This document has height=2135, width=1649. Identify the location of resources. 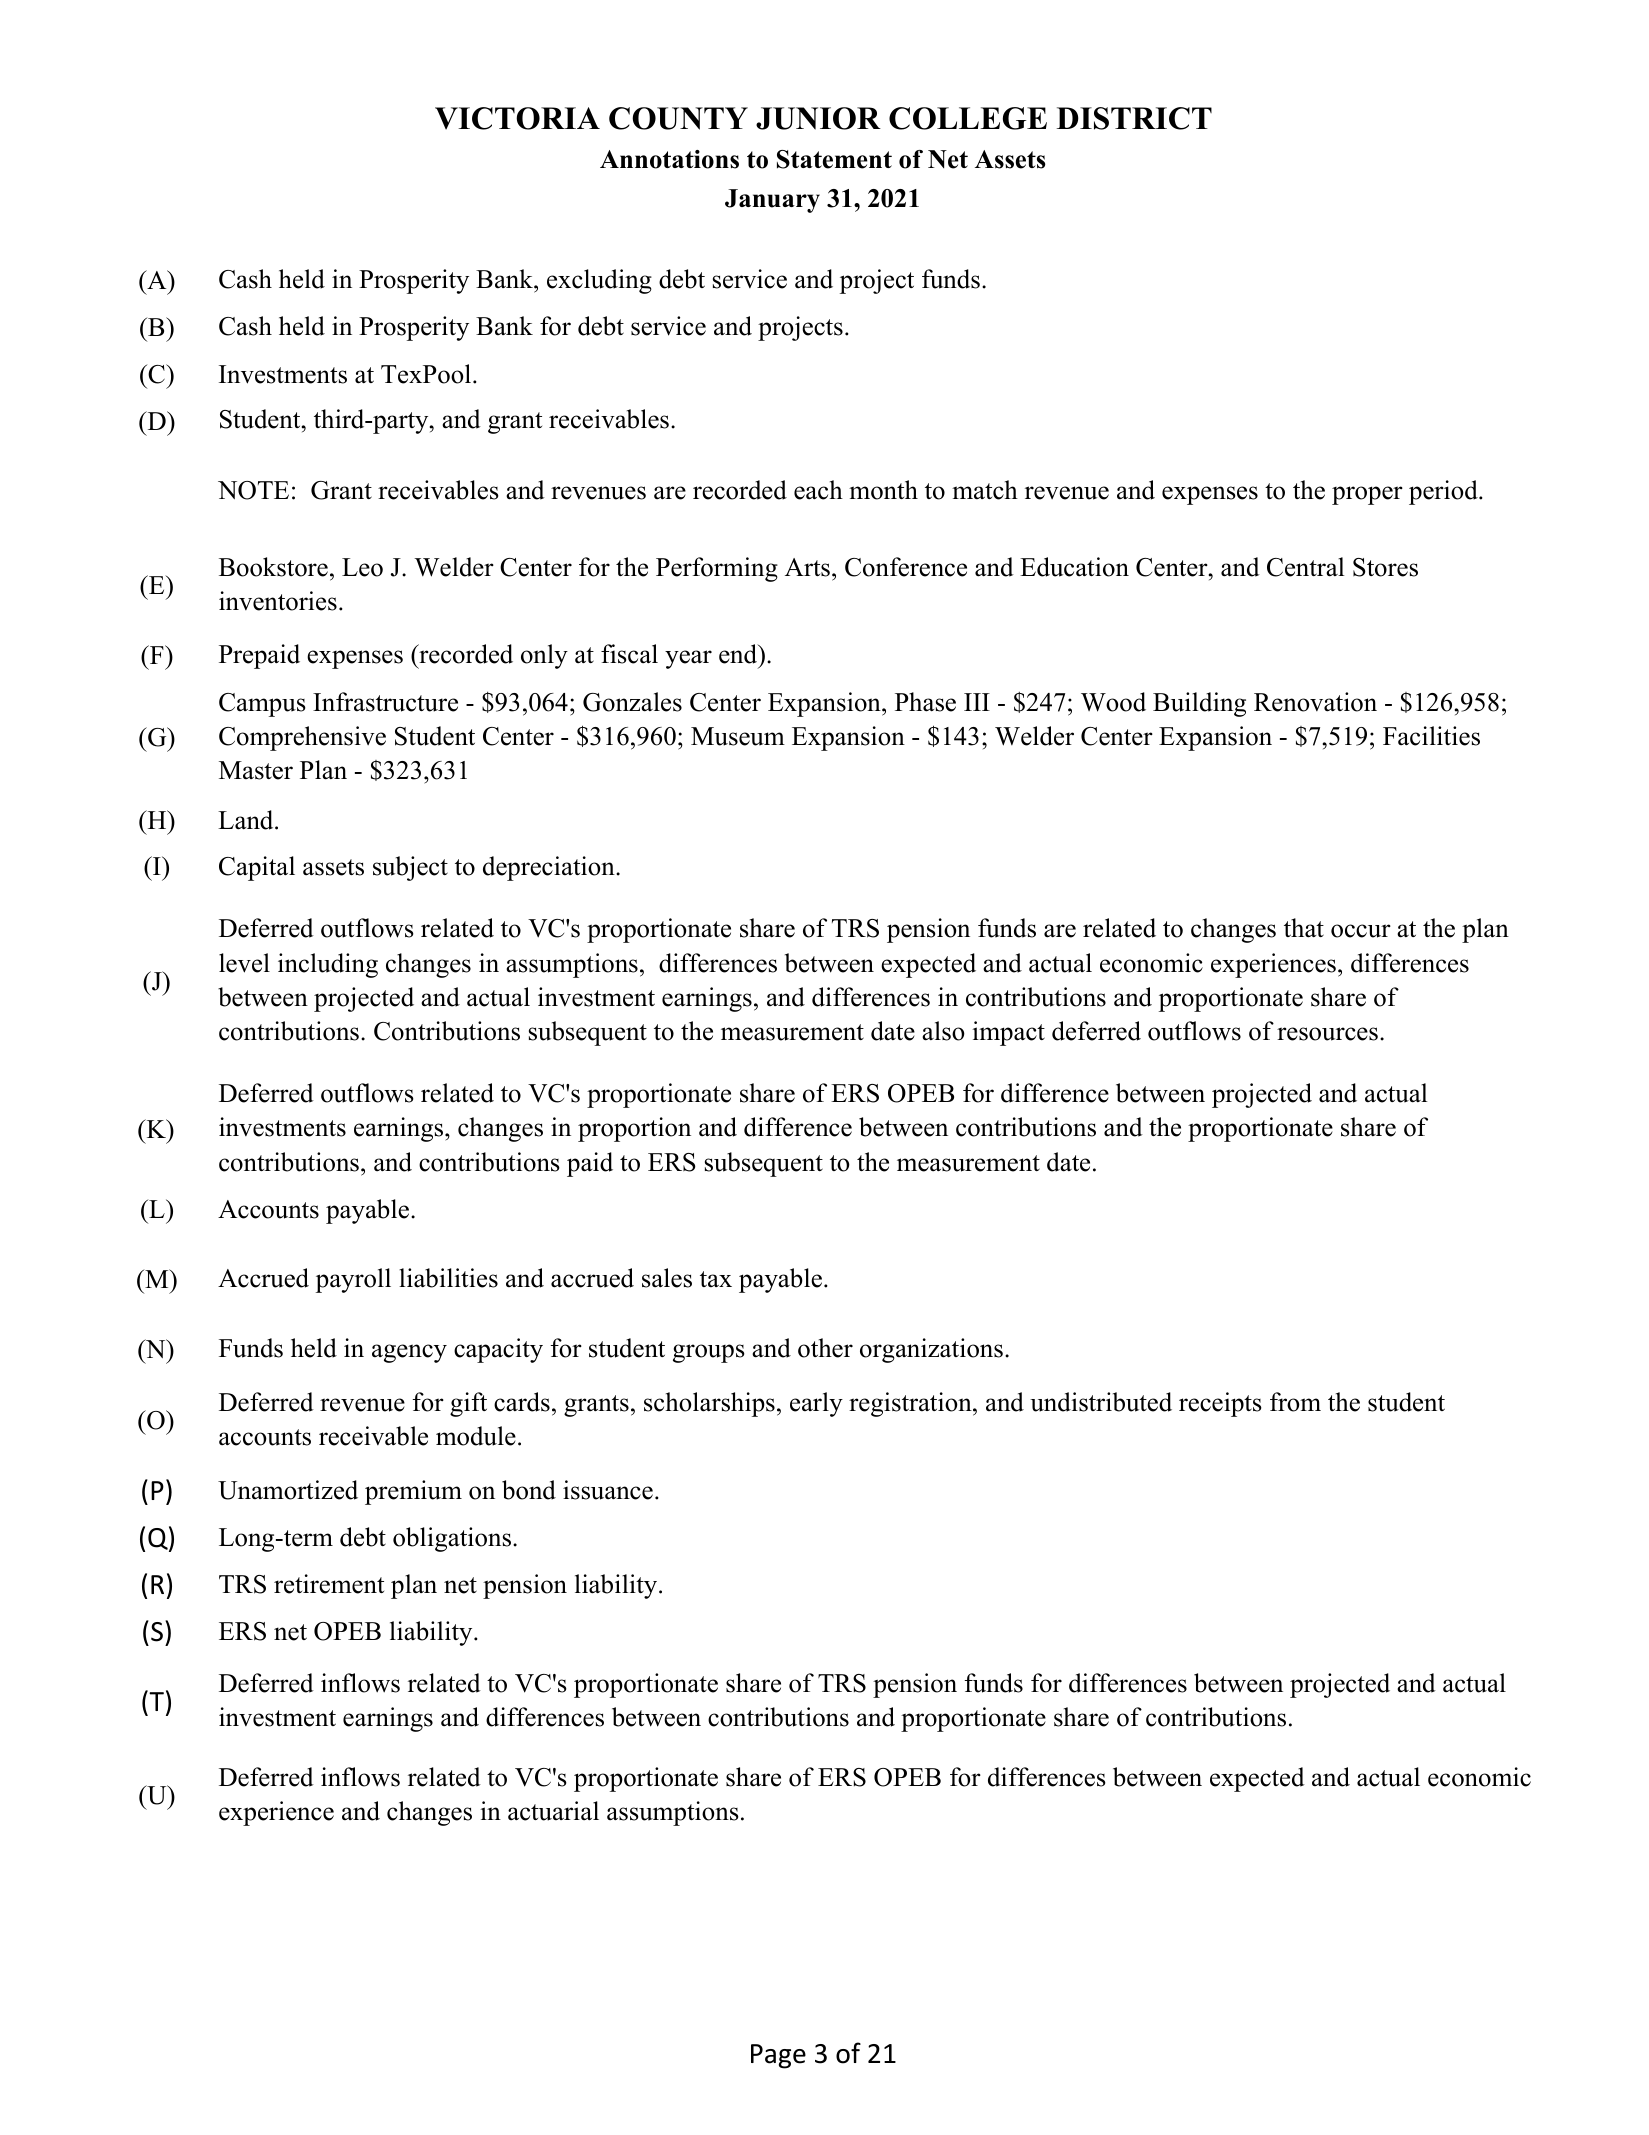
(1327, 1034).
